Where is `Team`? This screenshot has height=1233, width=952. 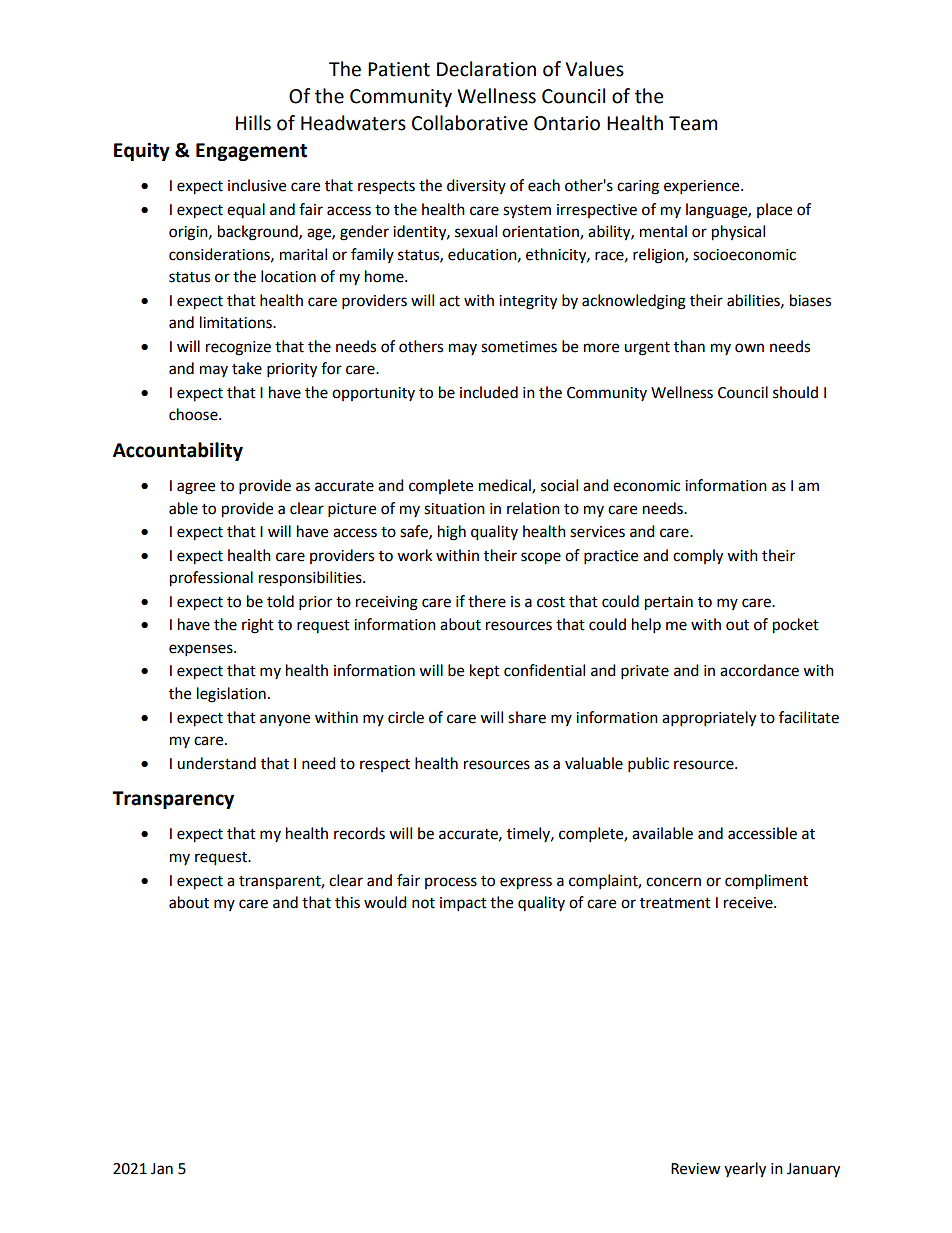
Team is located at coordinates (693, 123).
